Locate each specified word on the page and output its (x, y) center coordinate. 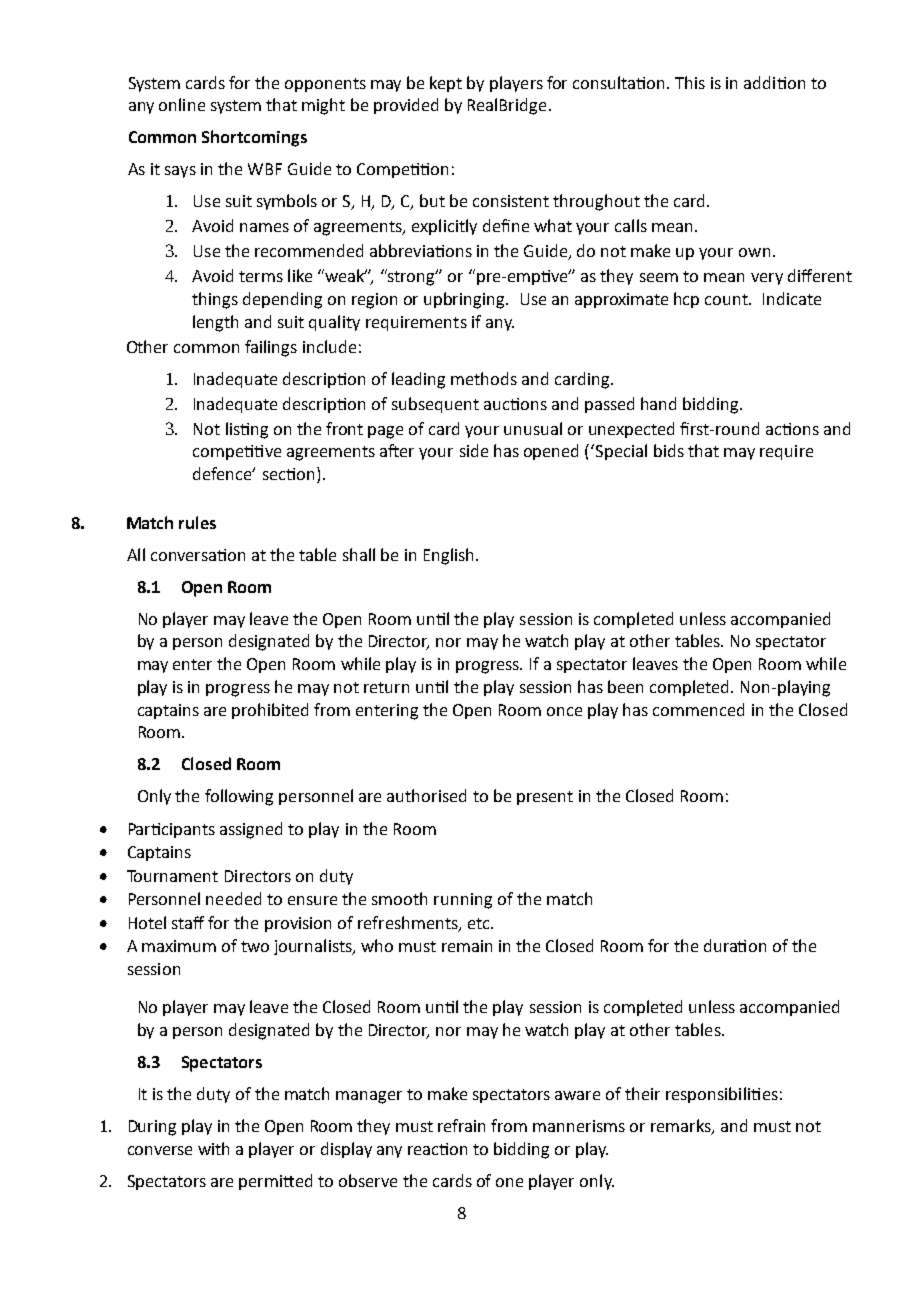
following (239, 797)
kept (446, 84)
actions (792, 429)
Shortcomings (254, 138)
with (213, 1148)
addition (774, 82)
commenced (698, 709)
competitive (237, 452)
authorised (426, 795)
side (474, 450)
